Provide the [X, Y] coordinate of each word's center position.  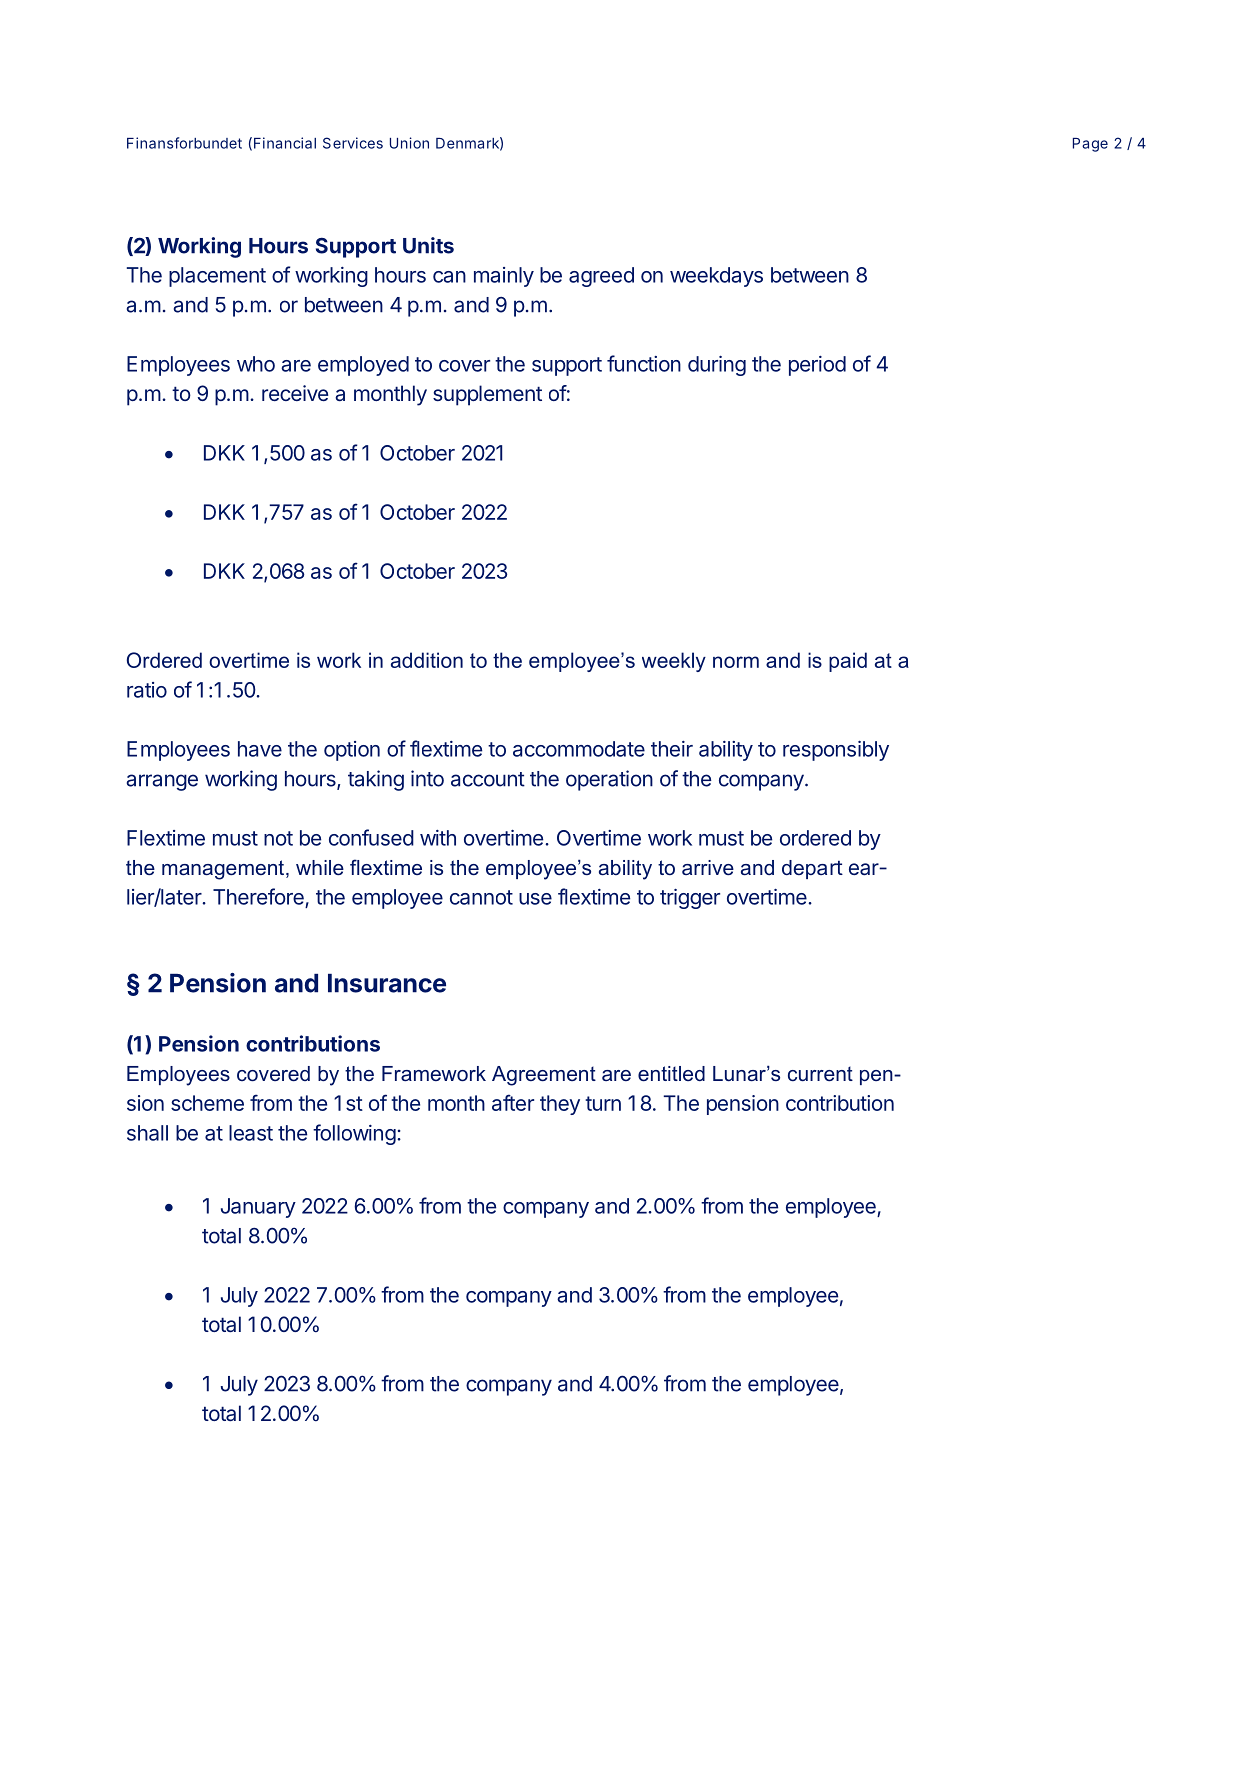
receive [295, 393]
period [817, 366]
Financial [285, 143]
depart [812, 869]
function [644, 363]
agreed [601, 277]
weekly [674, 662]
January [258, 1208]
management [224, 870]
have [260, 749]
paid [848, 662]
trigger [690, 899]
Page [1090, 145]
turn [603, 1103]
